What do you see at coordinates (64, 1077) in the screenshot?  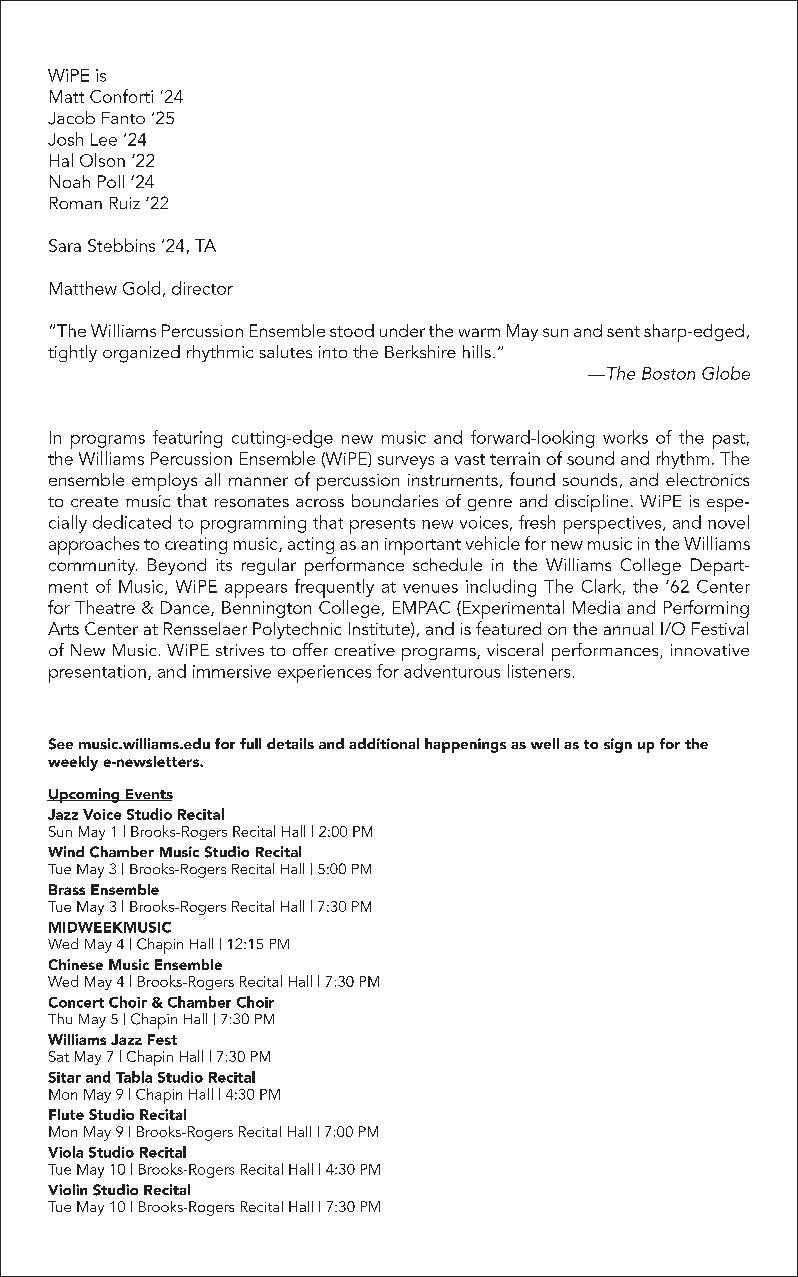 I see `Sitar` at bounding box center [64, 1077].
